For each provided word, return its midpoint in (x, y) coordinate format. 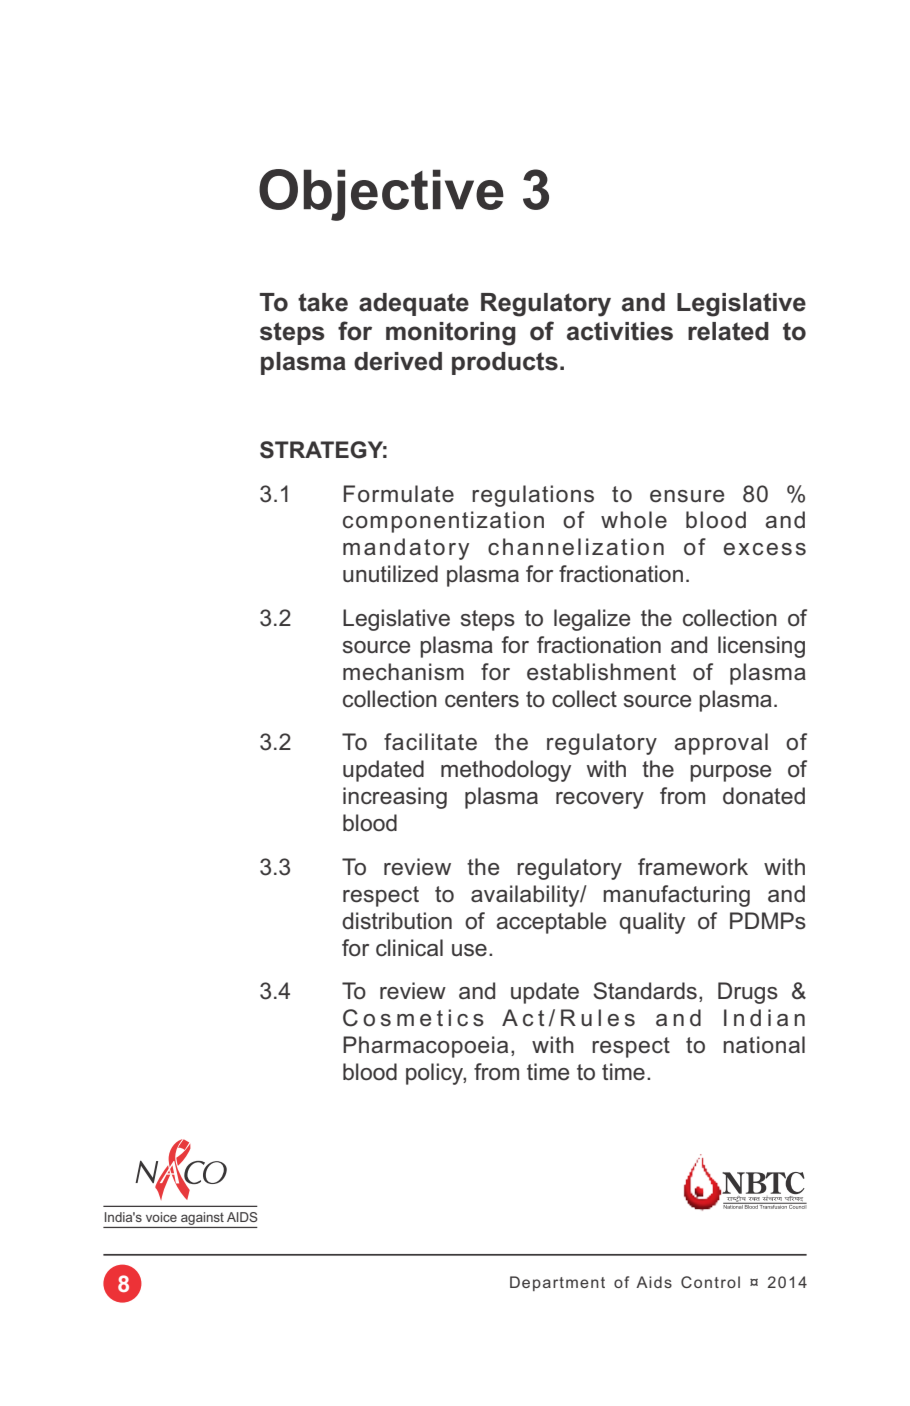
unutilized (390, 574)
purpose (730, 773)
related (728, 331)
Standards (645, 991)
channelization (576, 547)
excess (765, 549)
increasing (395, 798)
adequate (414, 304)
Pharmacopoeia (425, 1047)
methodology (506, 771)
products (505, 363)
